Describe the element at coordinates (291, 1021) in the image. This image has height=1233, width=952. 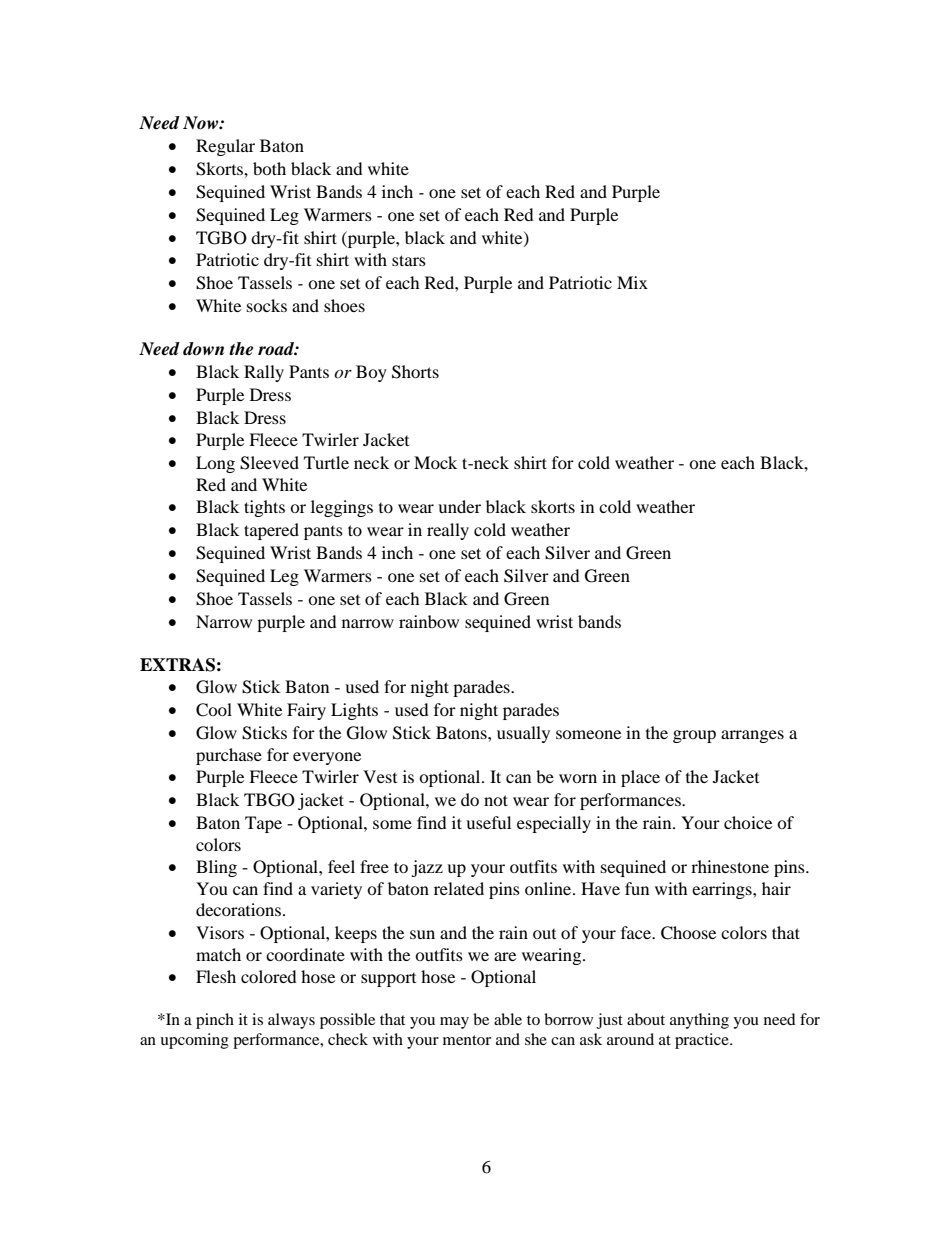
I see `always` at that location.
